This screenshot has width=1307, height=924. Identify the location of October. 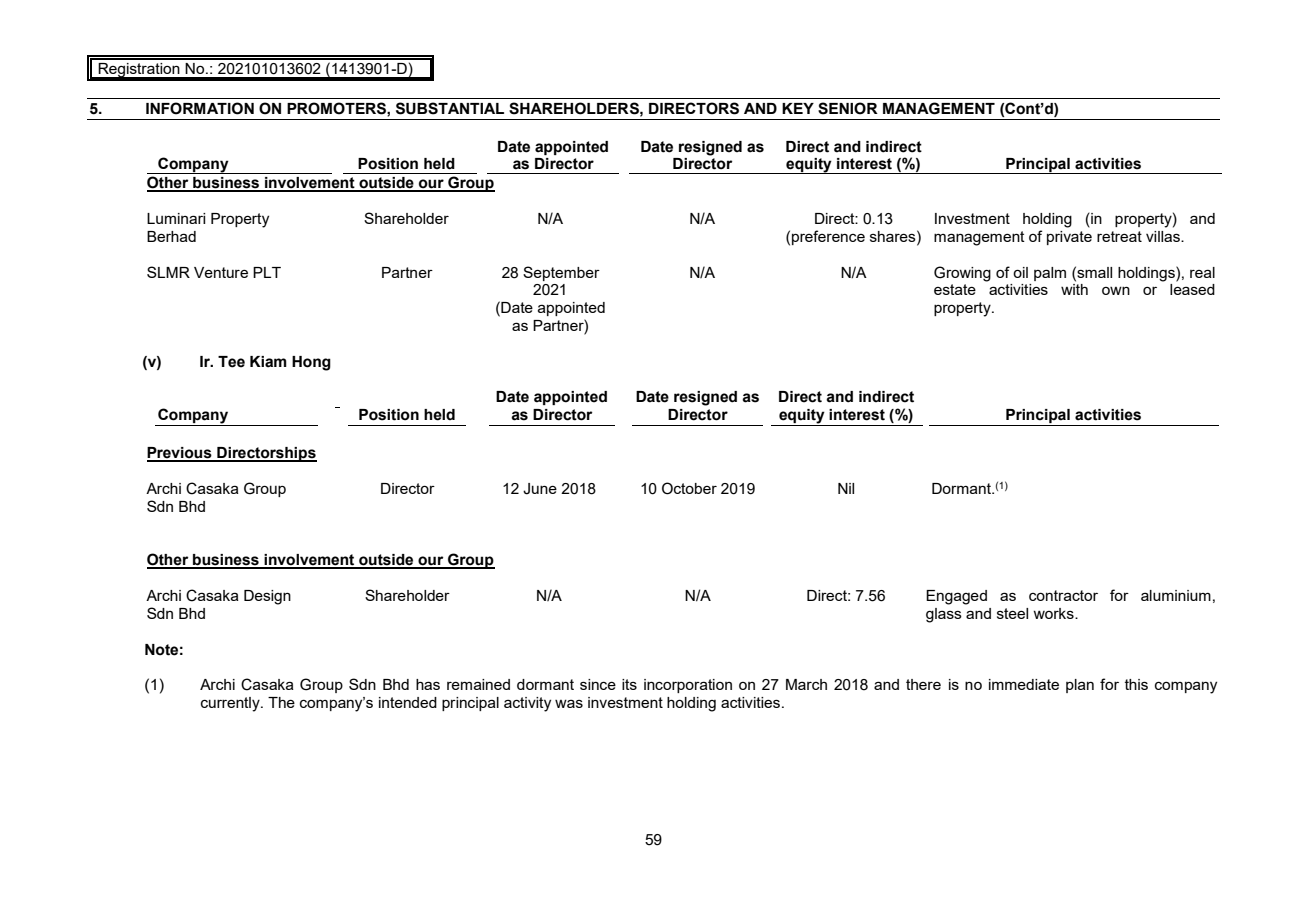
(689, 488).
